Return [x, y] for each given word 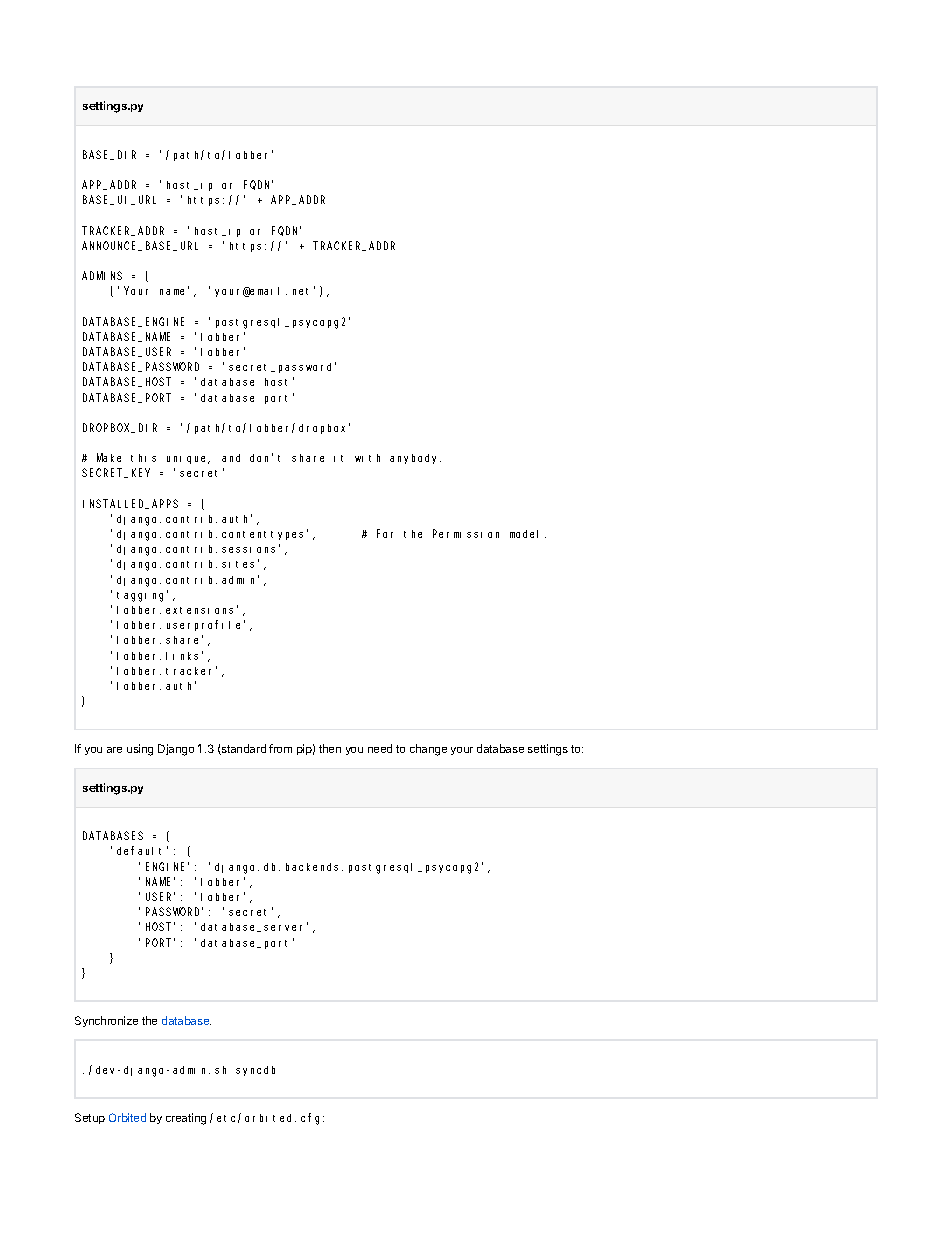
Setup [90, 1118]
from [280, 748]
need [380, 748]
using [140, 750]
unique [188, 460]
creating [186, 1119]
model [528, 534]
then [330, 748]
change [428, 750]
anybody [415, 459]
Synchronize [106, 1021]
